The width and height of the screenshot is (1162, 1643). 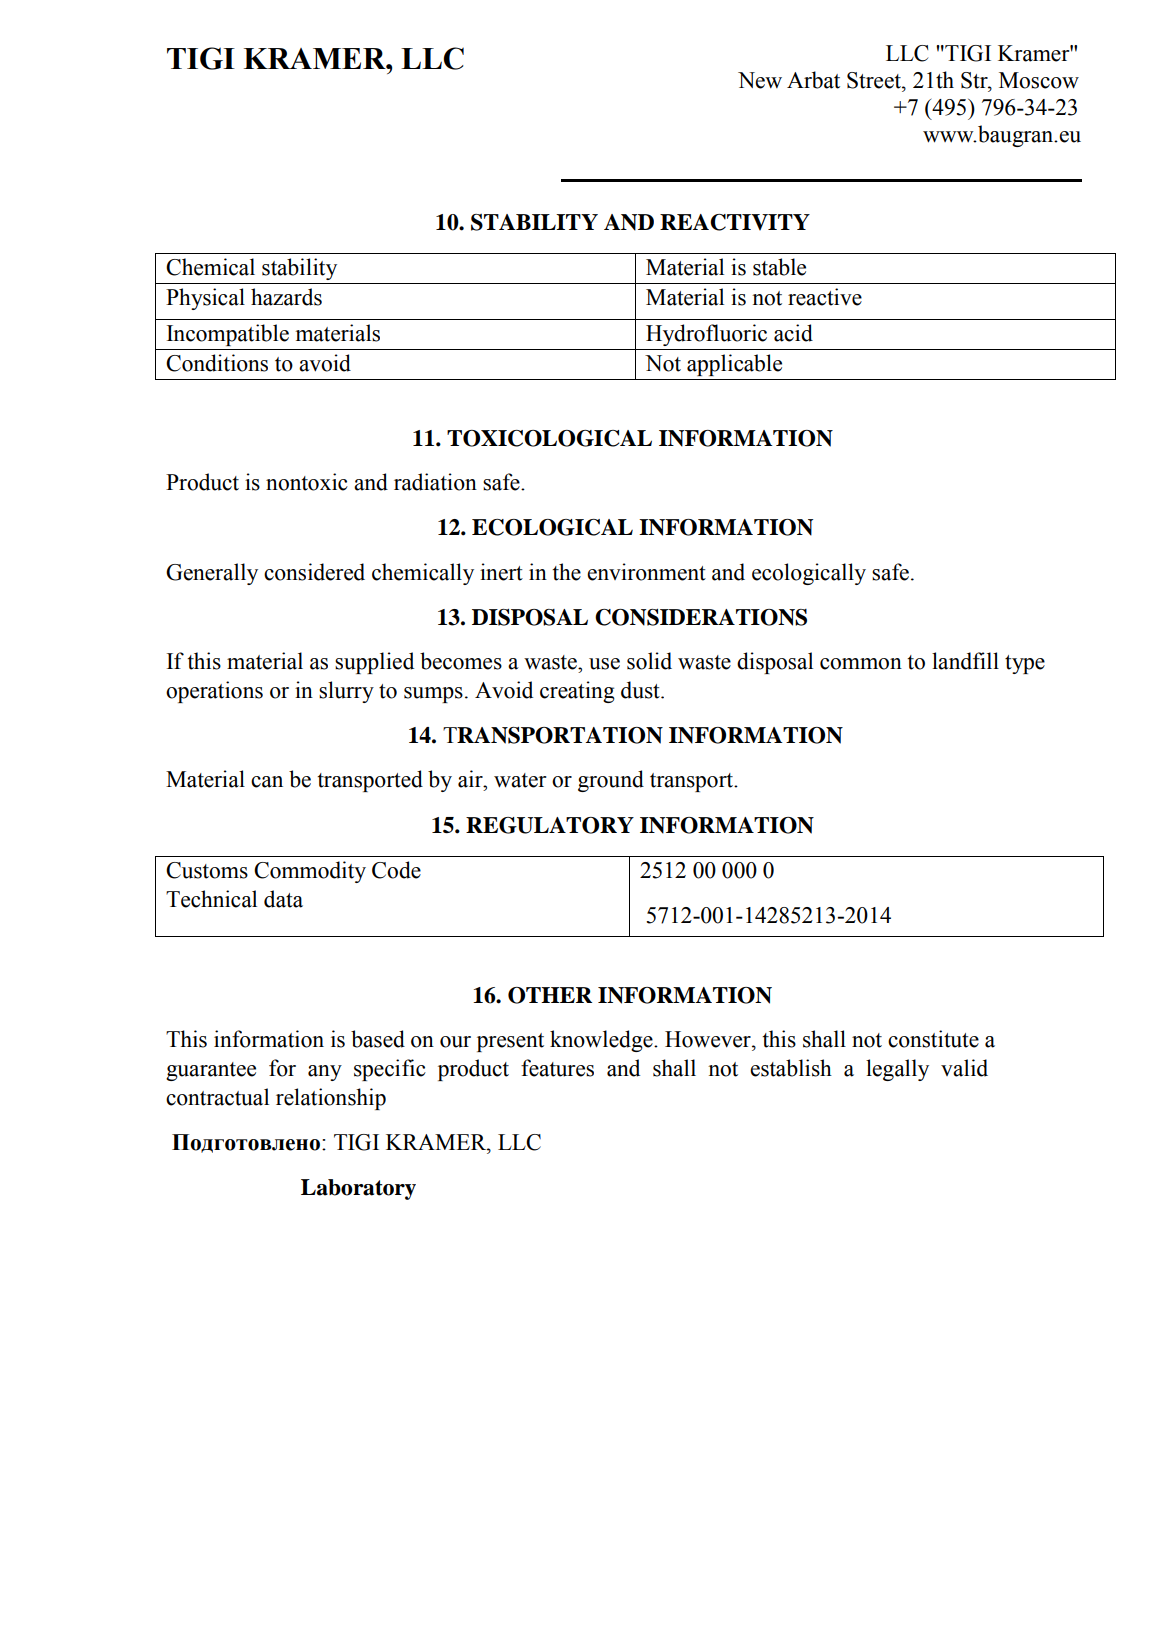 What do you see at coordinates (286, 297) in the screenshot?
I see `hazards` at bounding box center [286, 297].
